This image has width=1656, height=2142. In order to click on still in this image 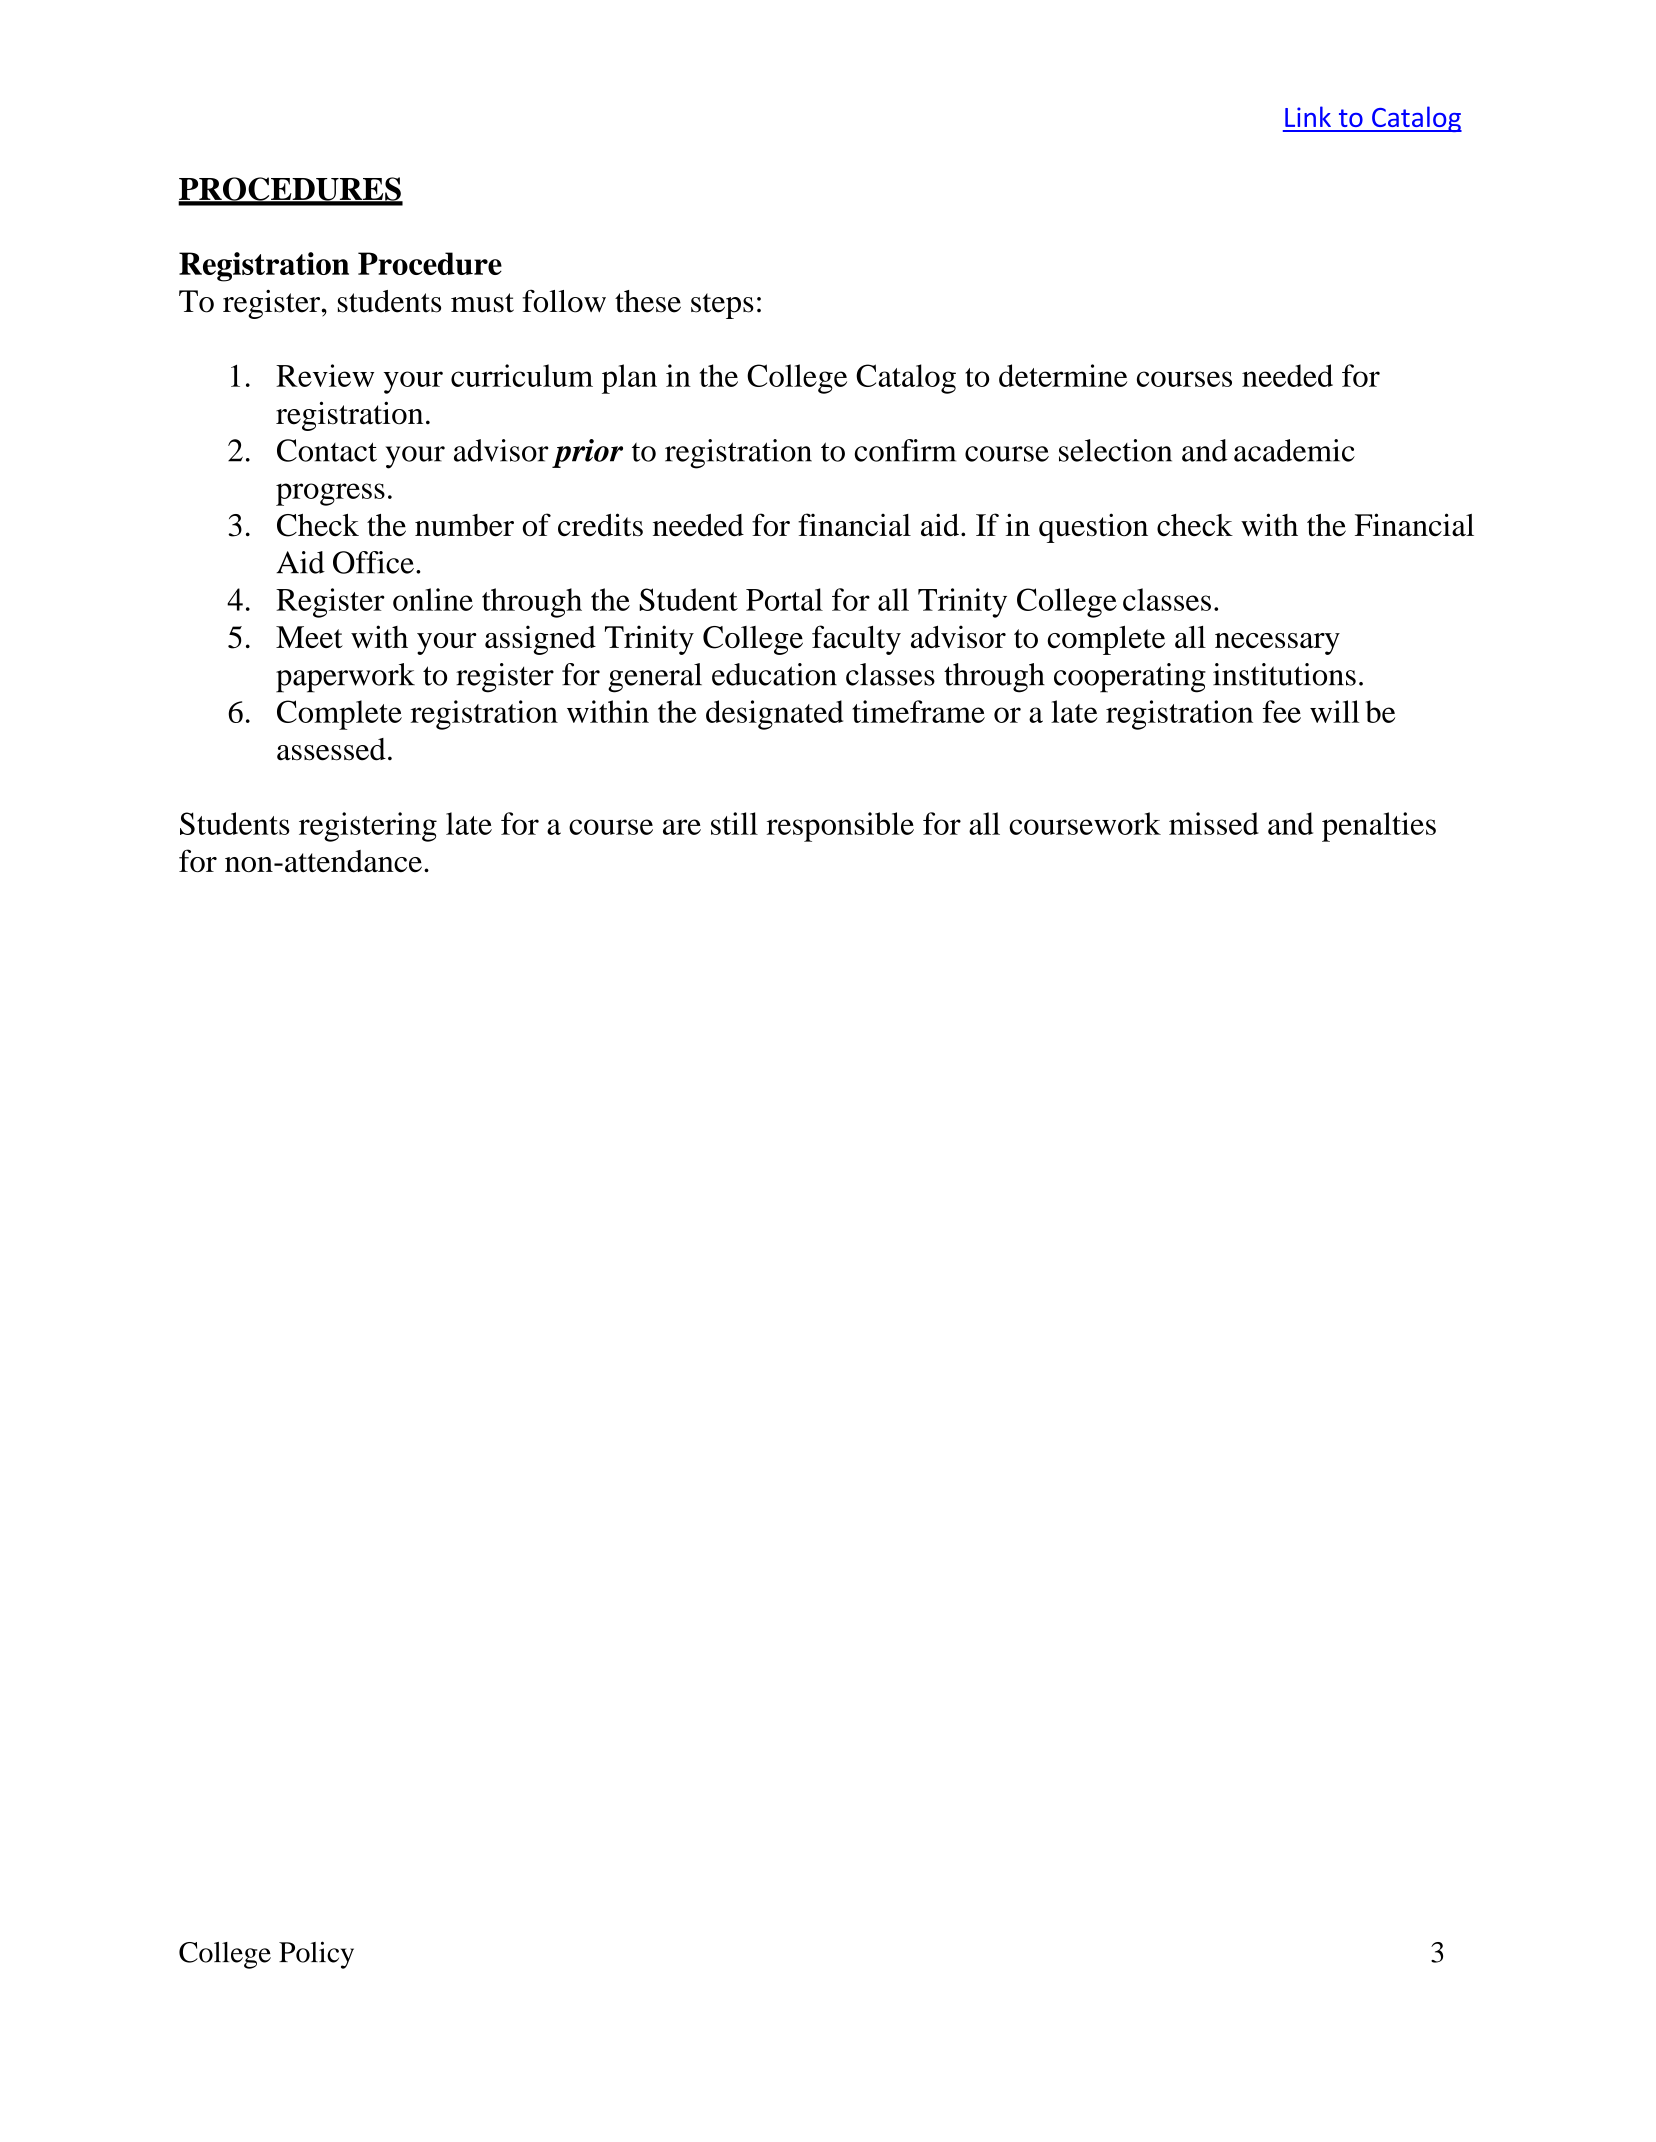, I will do `click(734, 823)`.
